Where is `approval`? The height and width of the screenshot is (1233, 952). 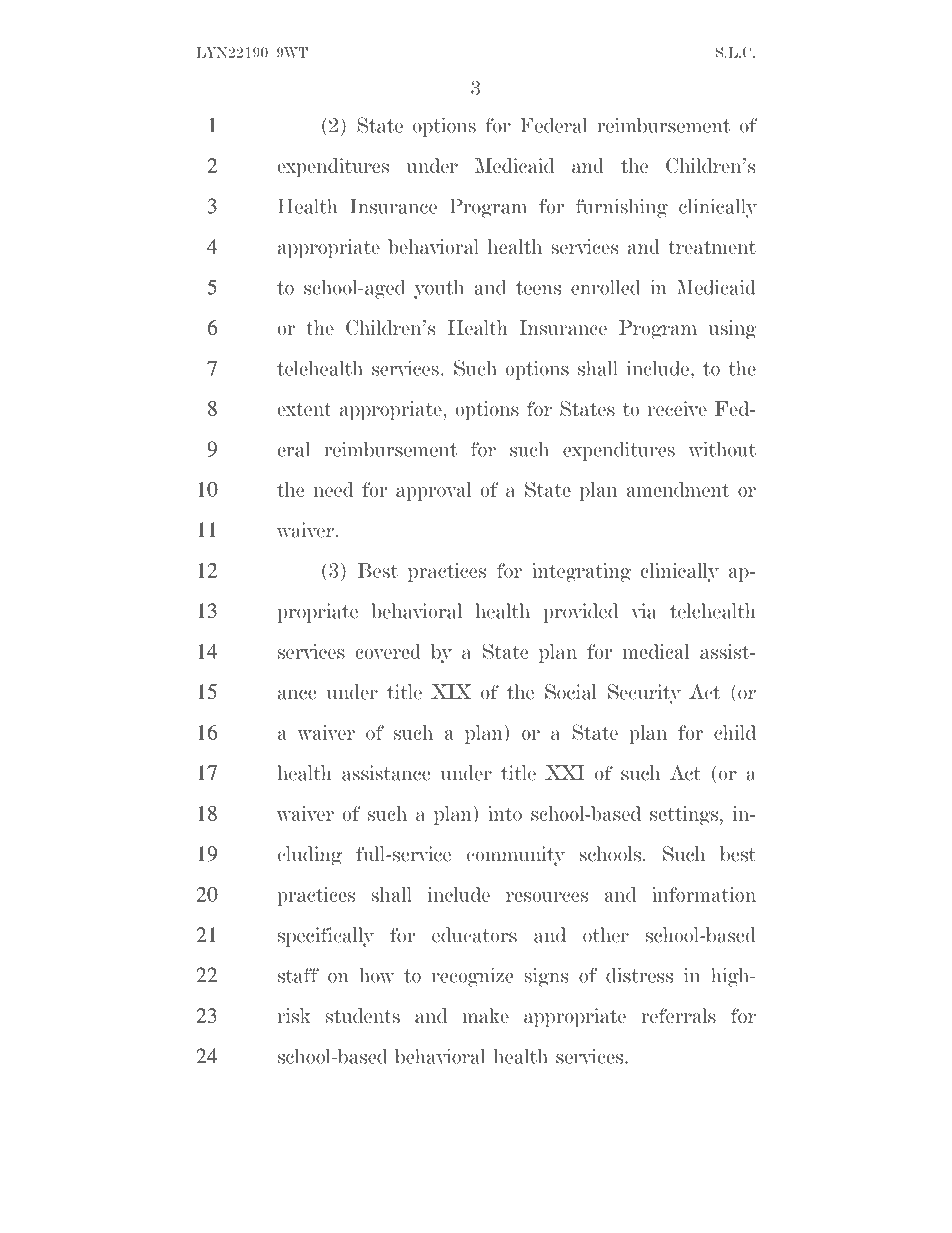 approval is located at coordinates (434, 491).
